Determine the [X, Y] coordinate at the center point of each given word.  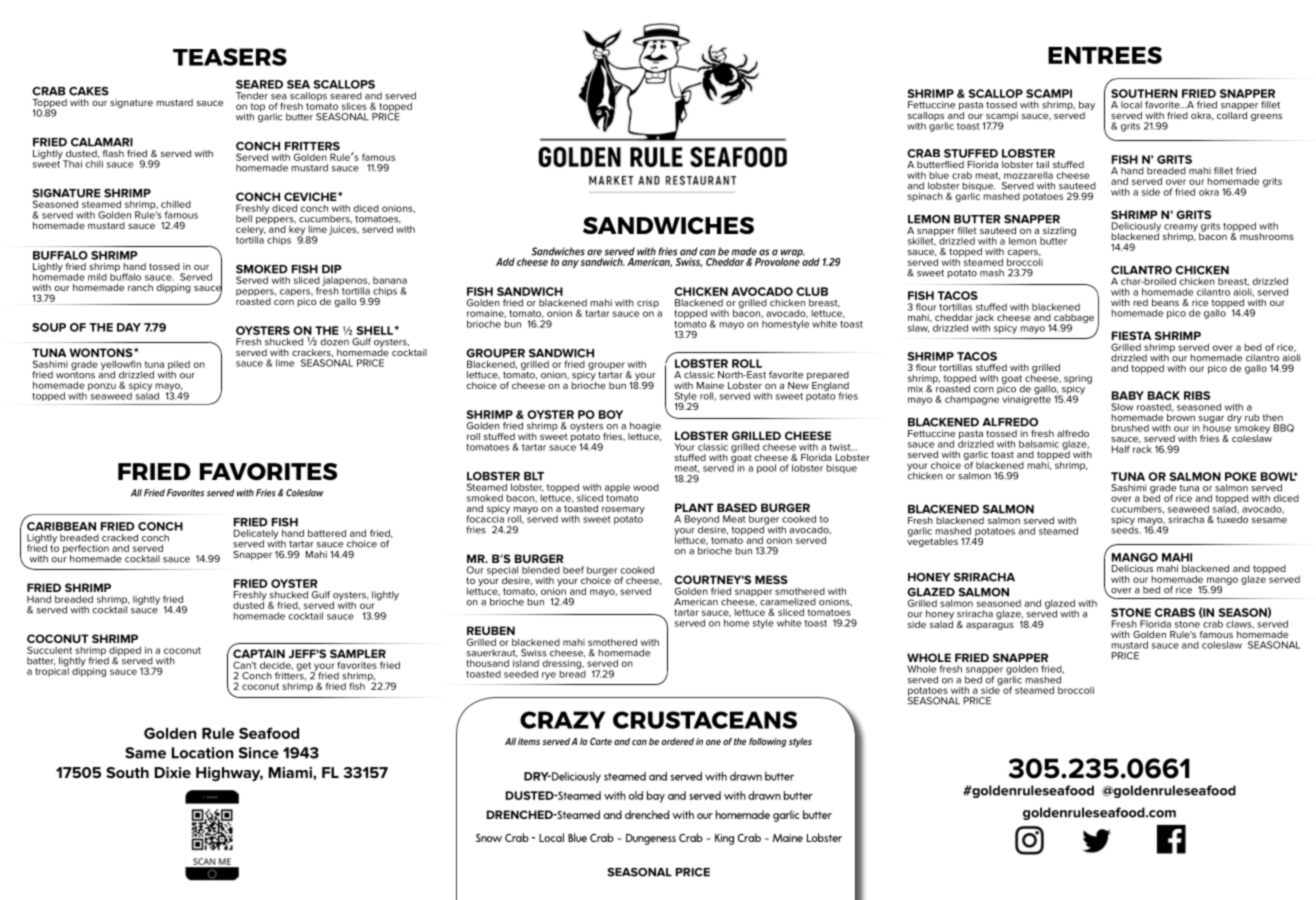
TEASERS [230, 57]
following [768, 742]
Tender [252, 96]
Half [1121, 449]
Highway [229, 774]
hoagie [644, 428]
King [724, 839]
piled [178, 366]
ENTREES [1105, 55]
